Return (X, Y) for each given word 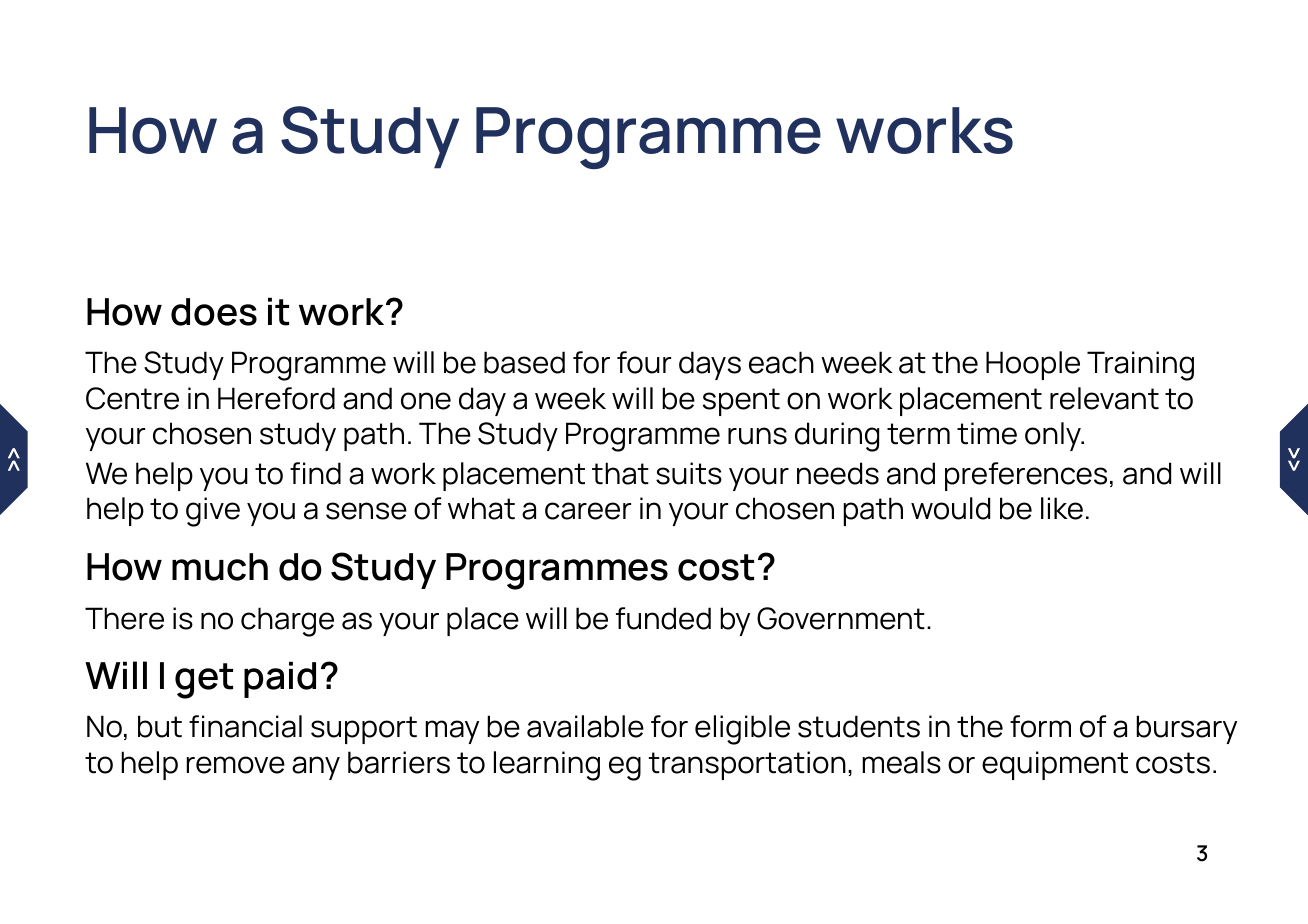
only (1054, 436)
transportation (747, 765)
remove (236, 765)
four (644, 362)
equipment (1055, 765)
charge (287, 622)
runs (757, 436)
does (214, 312)
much (220, 567)
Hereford (276, 398)
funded (663, 618)
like (1062, 508)
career (588, 511)
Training (1140, 366)
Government (841, 618)
